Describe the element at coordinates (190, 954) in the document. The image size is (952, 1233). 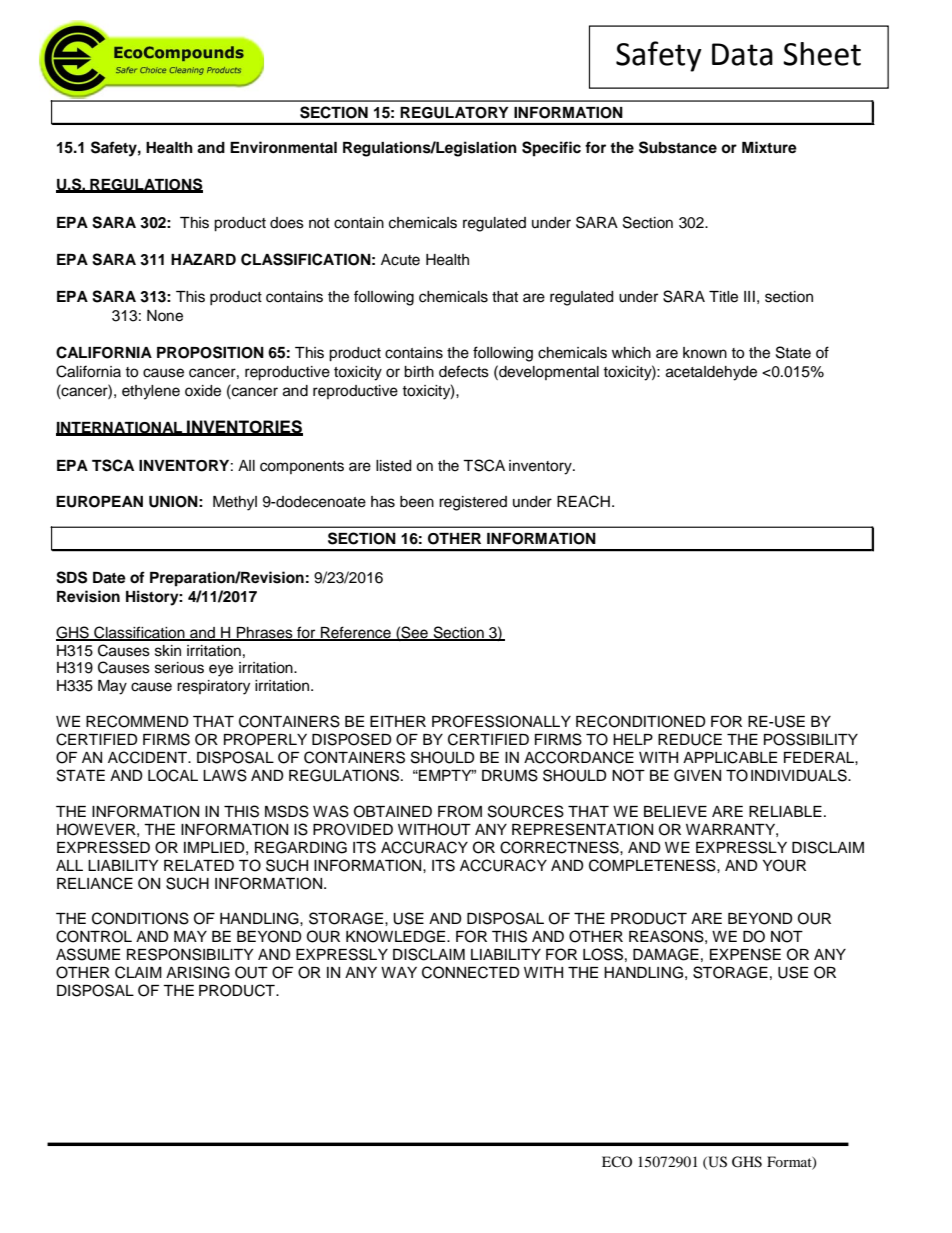
I see `RESPONSIBILITY` at that location.
